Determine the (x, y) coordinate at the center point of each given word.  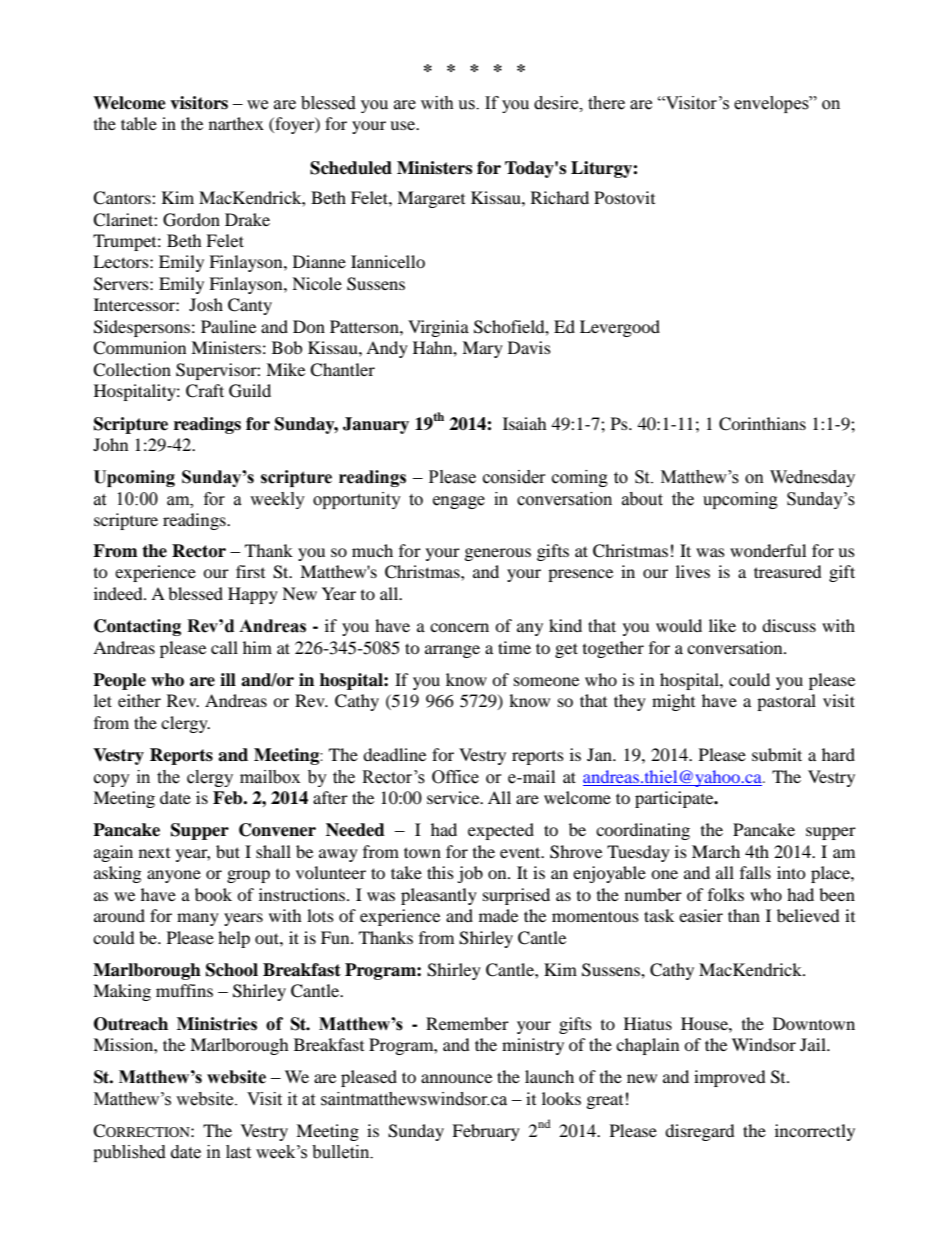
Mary (482, 349)
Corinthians (762, 424)
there (606, 103)
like (722, 625)
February (486, 1132)
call (224, 647)
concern (459, 627)
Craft (205, 391)
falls (755, 872)
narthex (236, 123)
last (238, 1152)
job (470, 874)
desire (557, 103)
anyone (174, 876)
